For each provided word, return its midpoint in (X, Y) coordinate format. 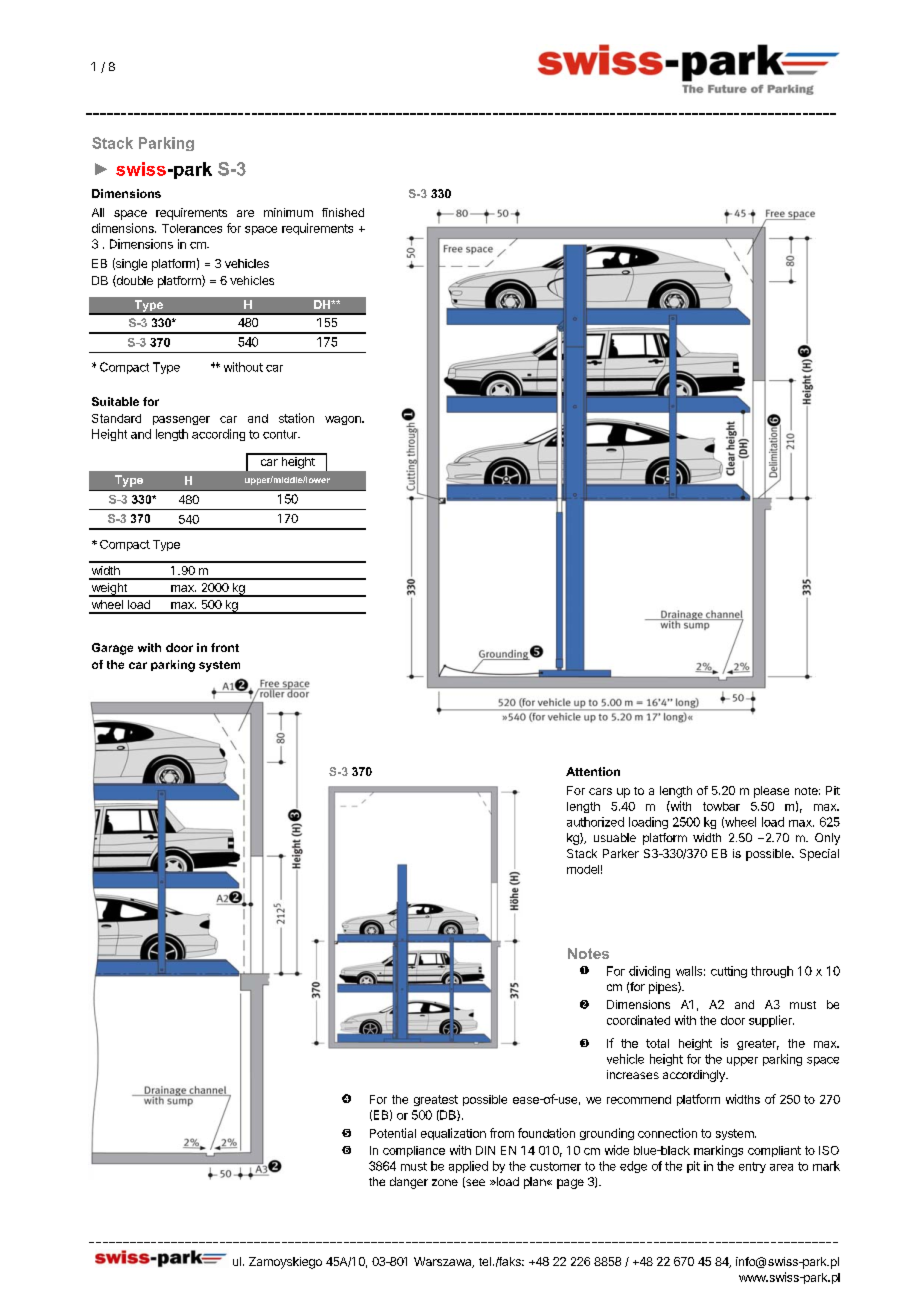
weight (109, 590)
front (225, 647)
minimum (288, 212)
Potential (393, 1133)
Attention (593, 771)
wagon (344, 420)
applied (468, 1167)
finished (343, 212)
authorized (595, 822)
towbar (721, 806)
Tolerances (192, 228)
